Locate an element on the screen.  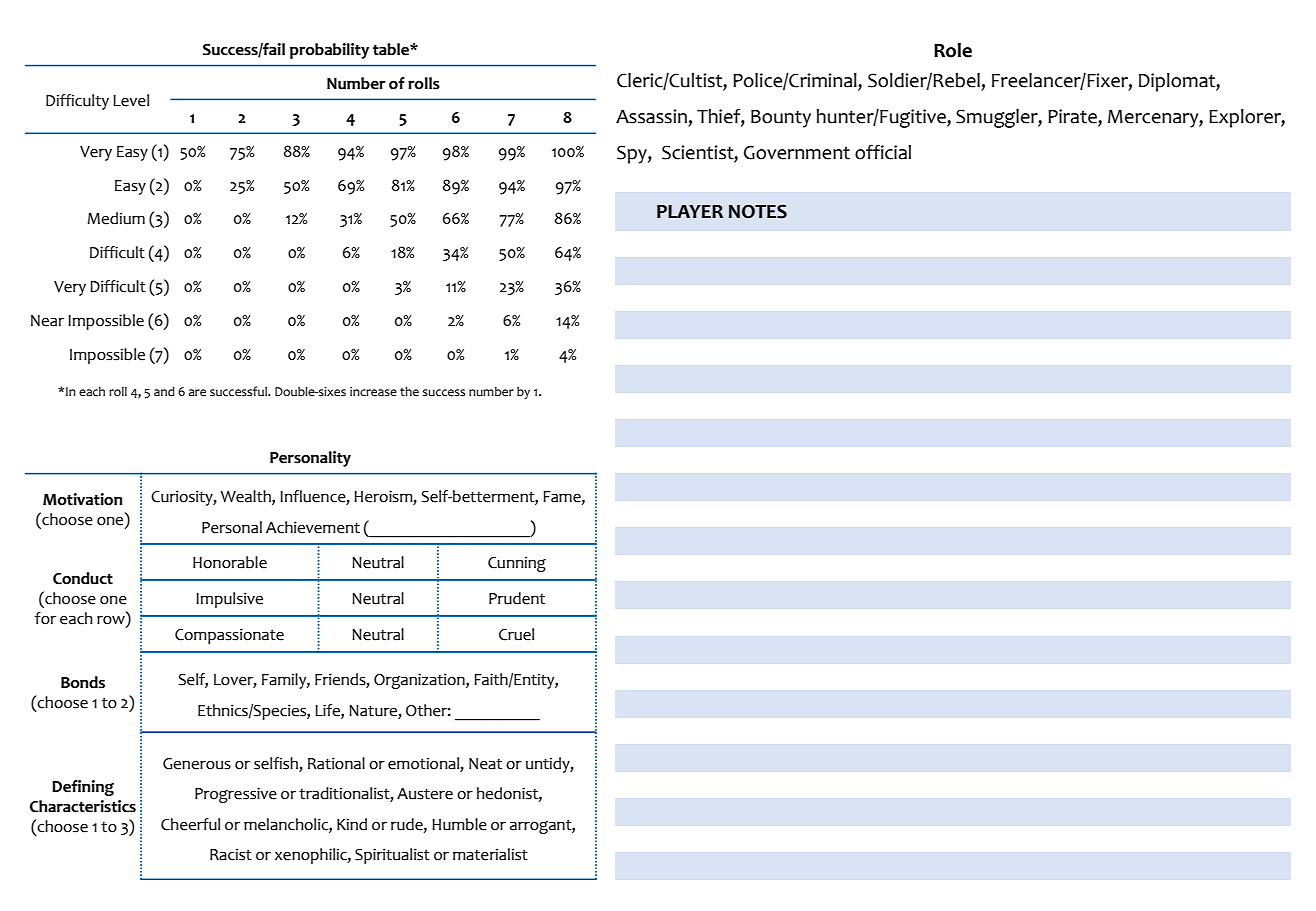
materialist is located at coordinates (490, 854).
